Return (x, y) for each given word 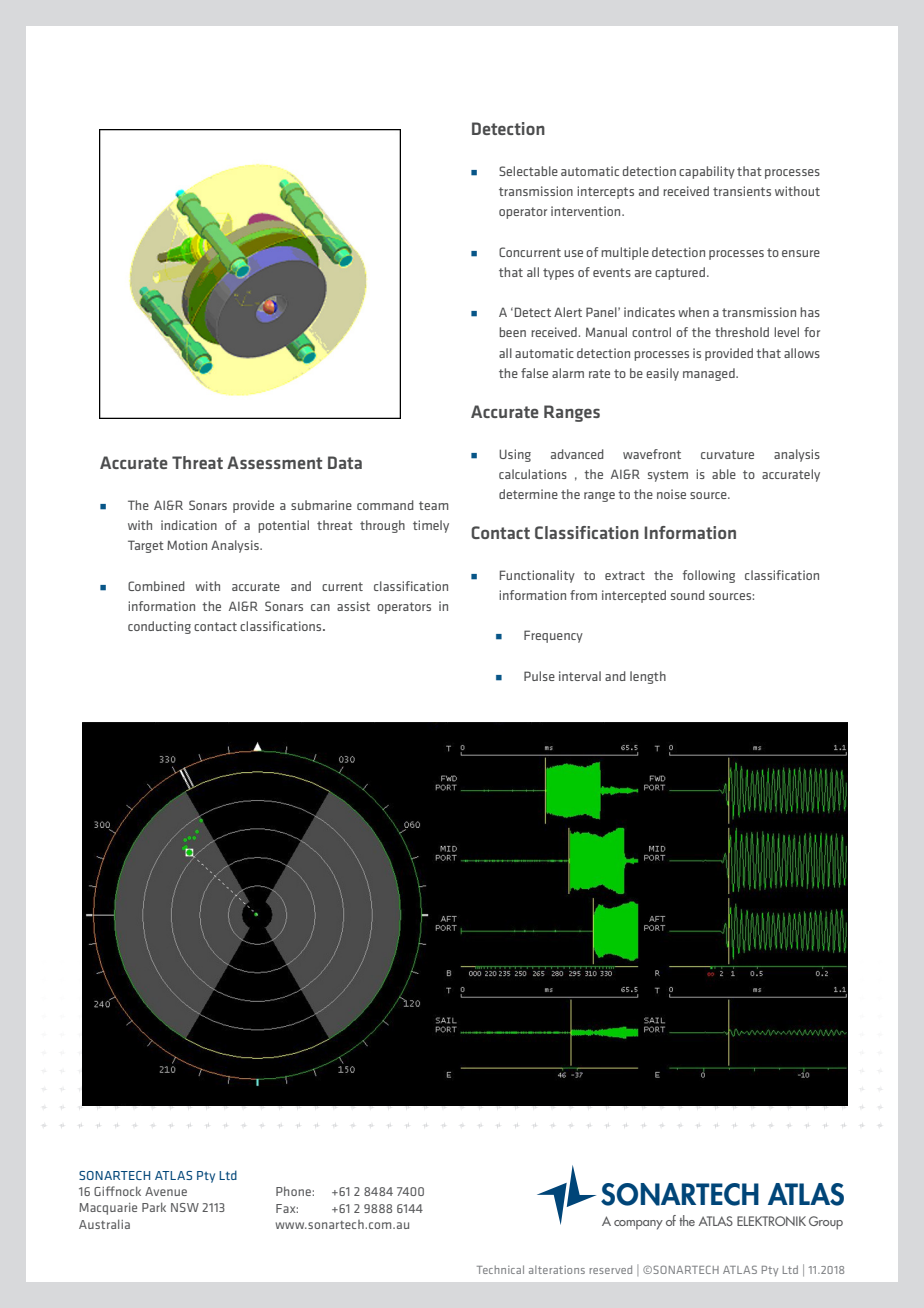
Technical (500, 1269)
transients (742, 191)
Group (826, 1223)
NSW (185, 1207)
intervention (587, 211)
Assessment (275, 462)
